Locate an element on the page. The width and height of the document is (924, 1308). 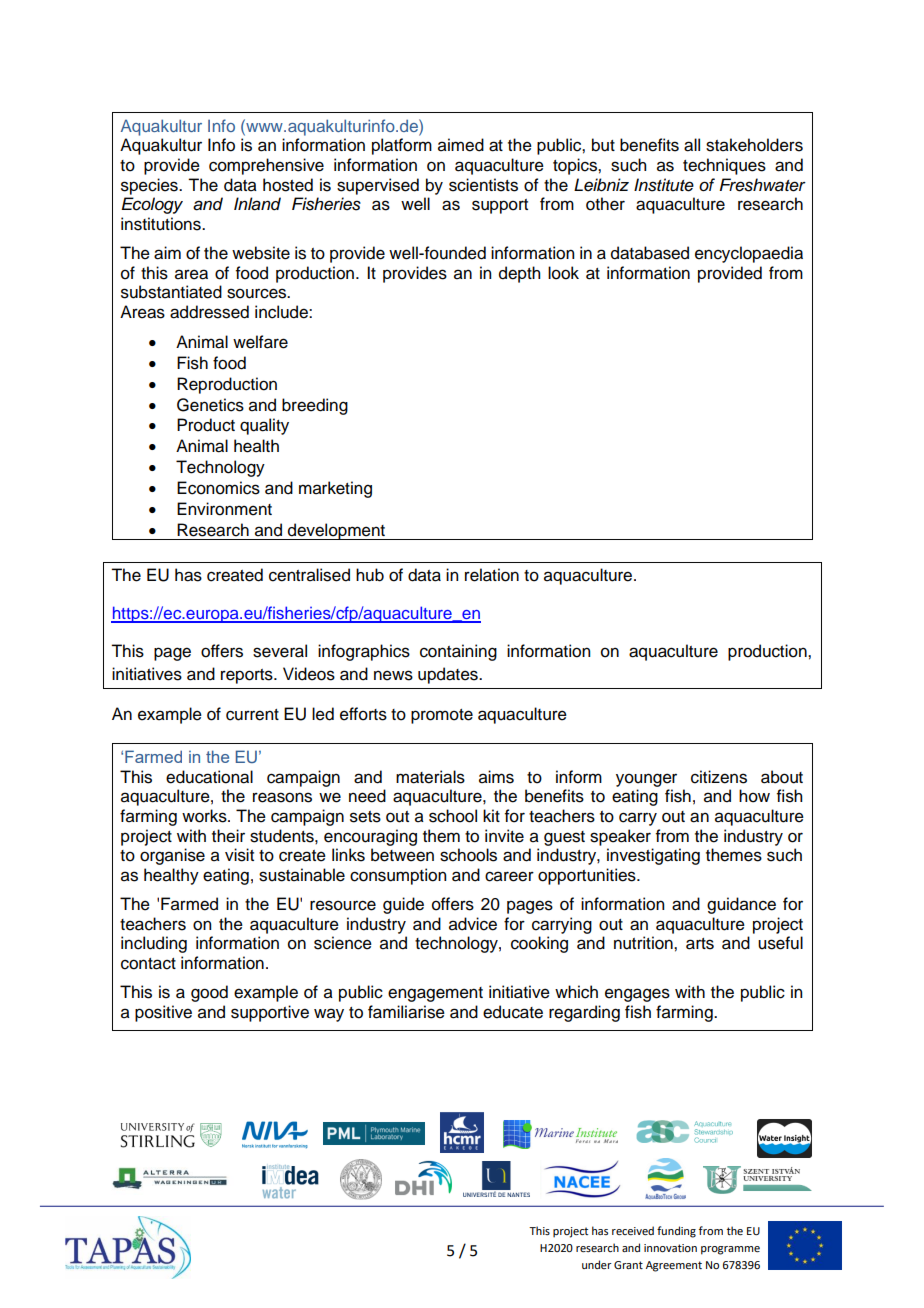
techniques is located at coordinates (724, 166).
